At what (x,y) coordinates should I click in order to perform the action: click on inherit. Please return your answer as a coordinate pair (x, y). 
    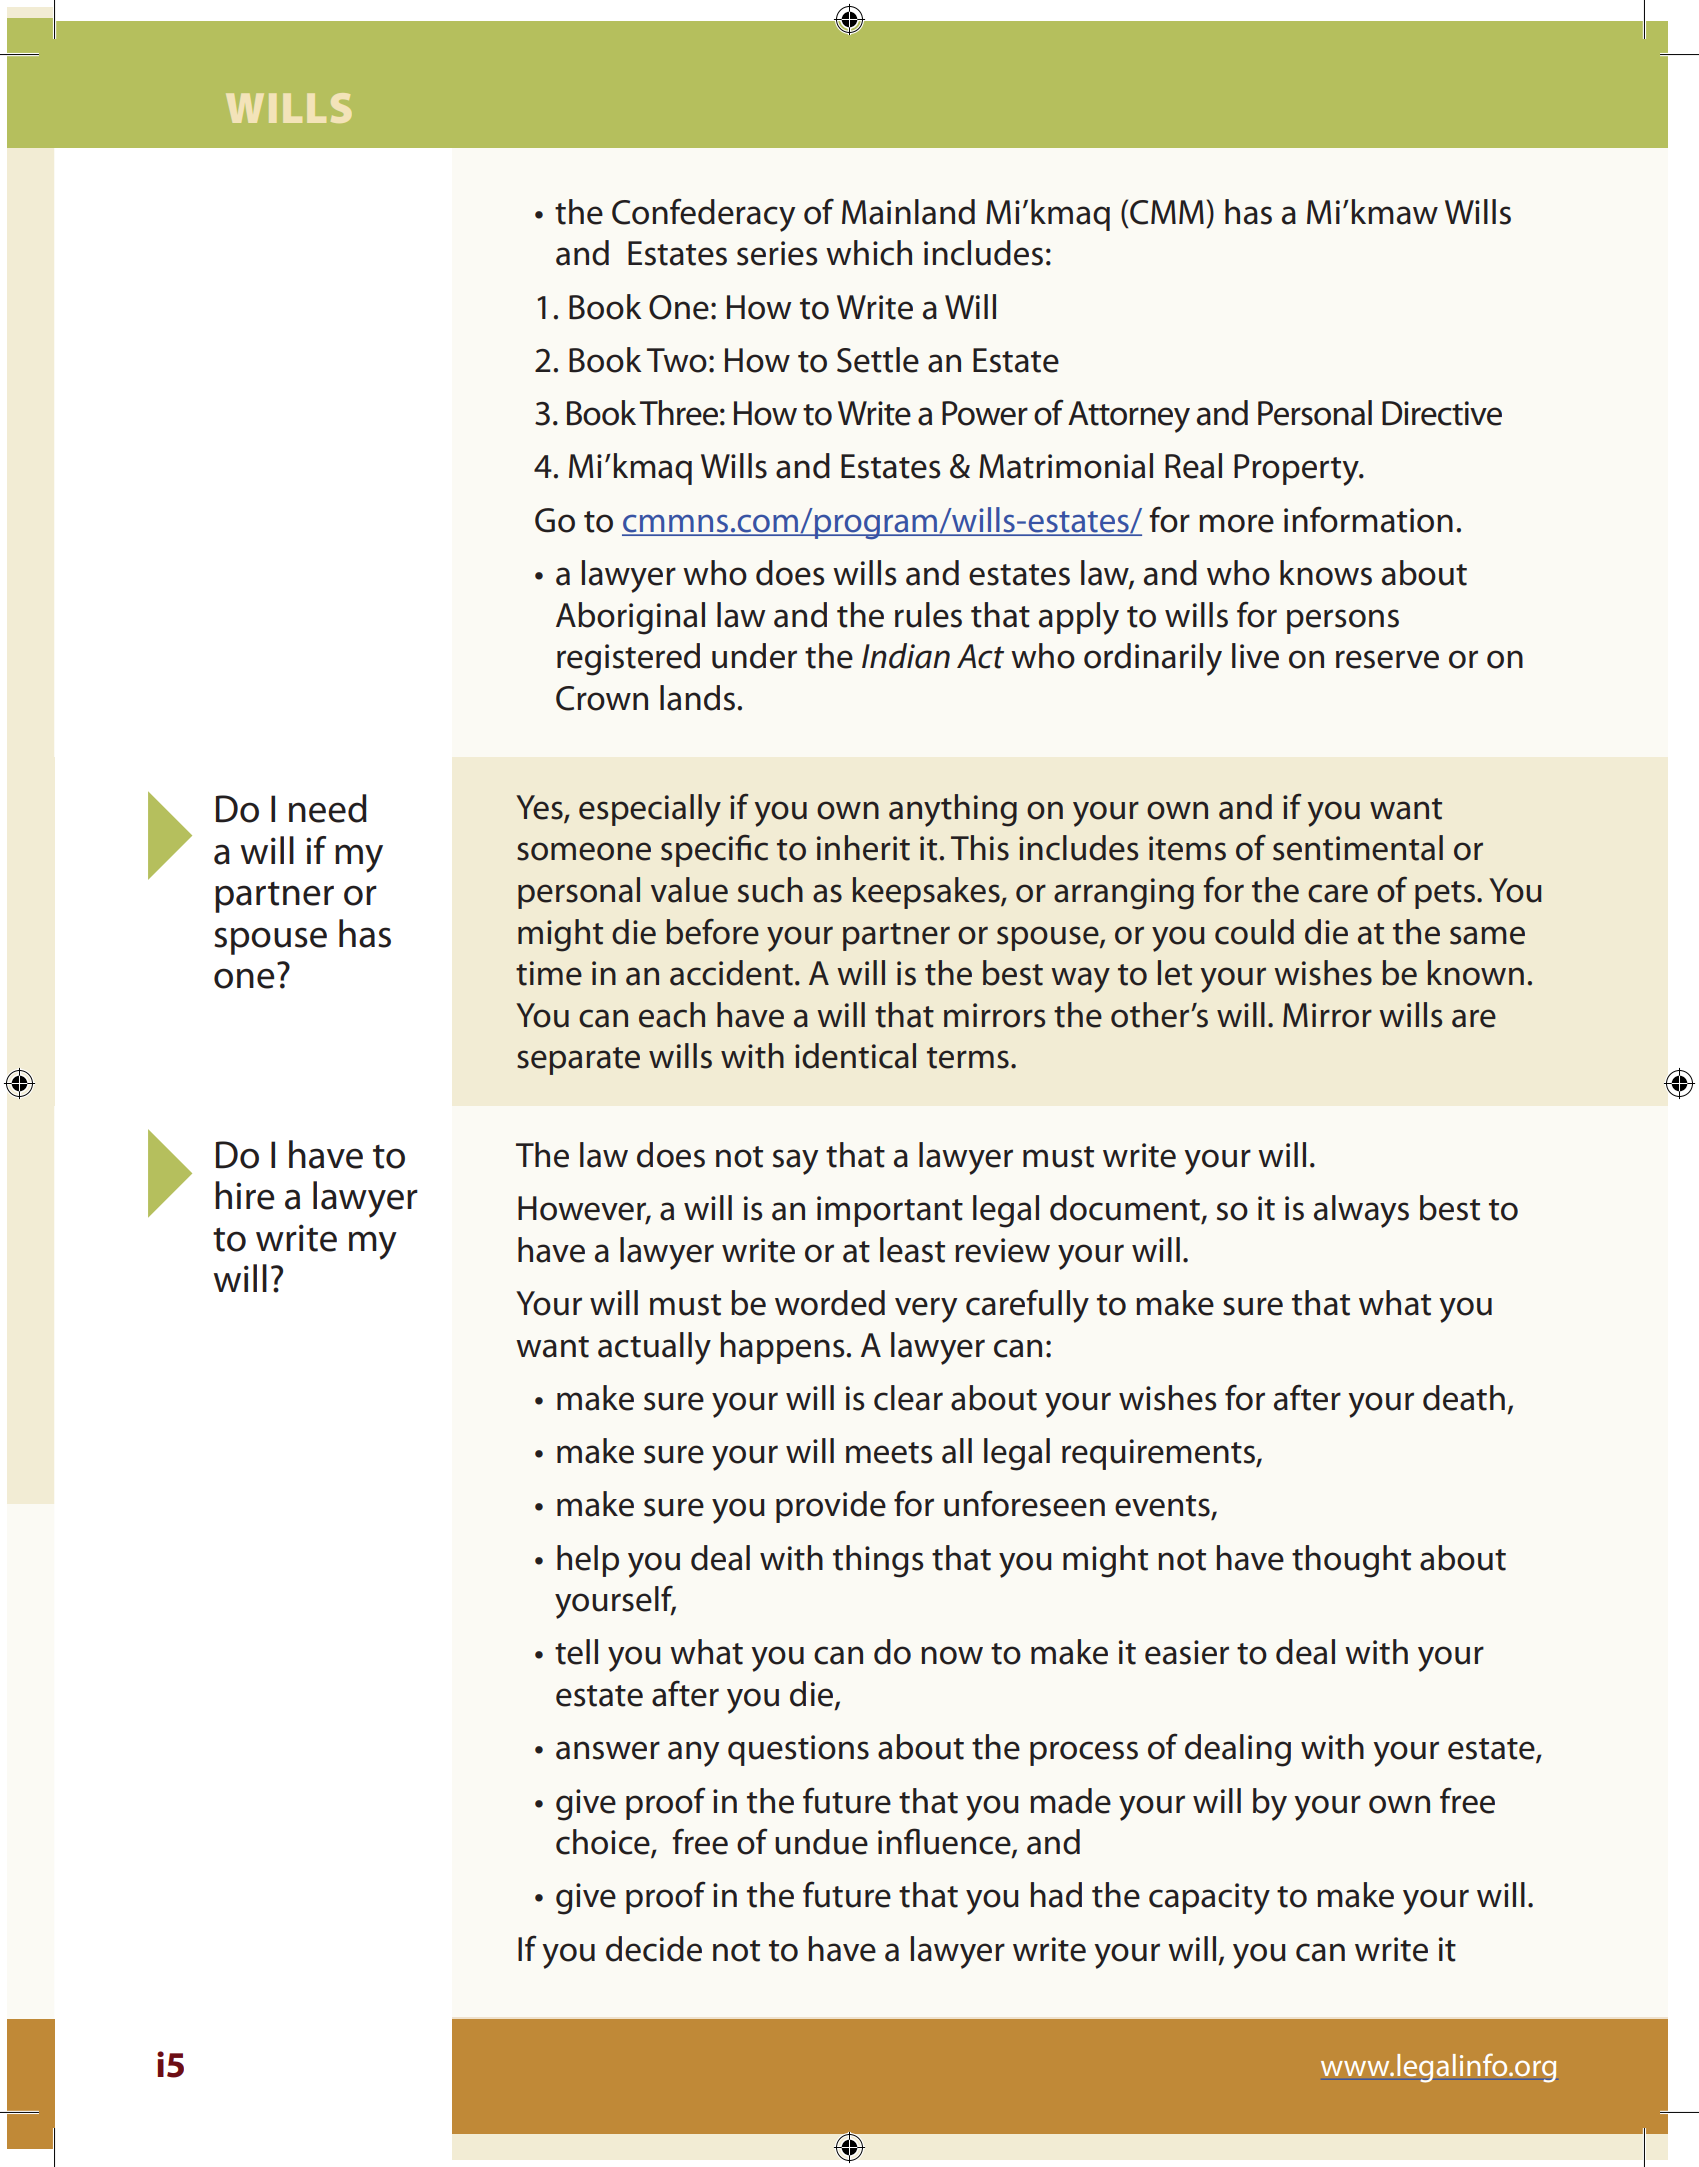
    Looking at the image, I should click on (863, 848).
